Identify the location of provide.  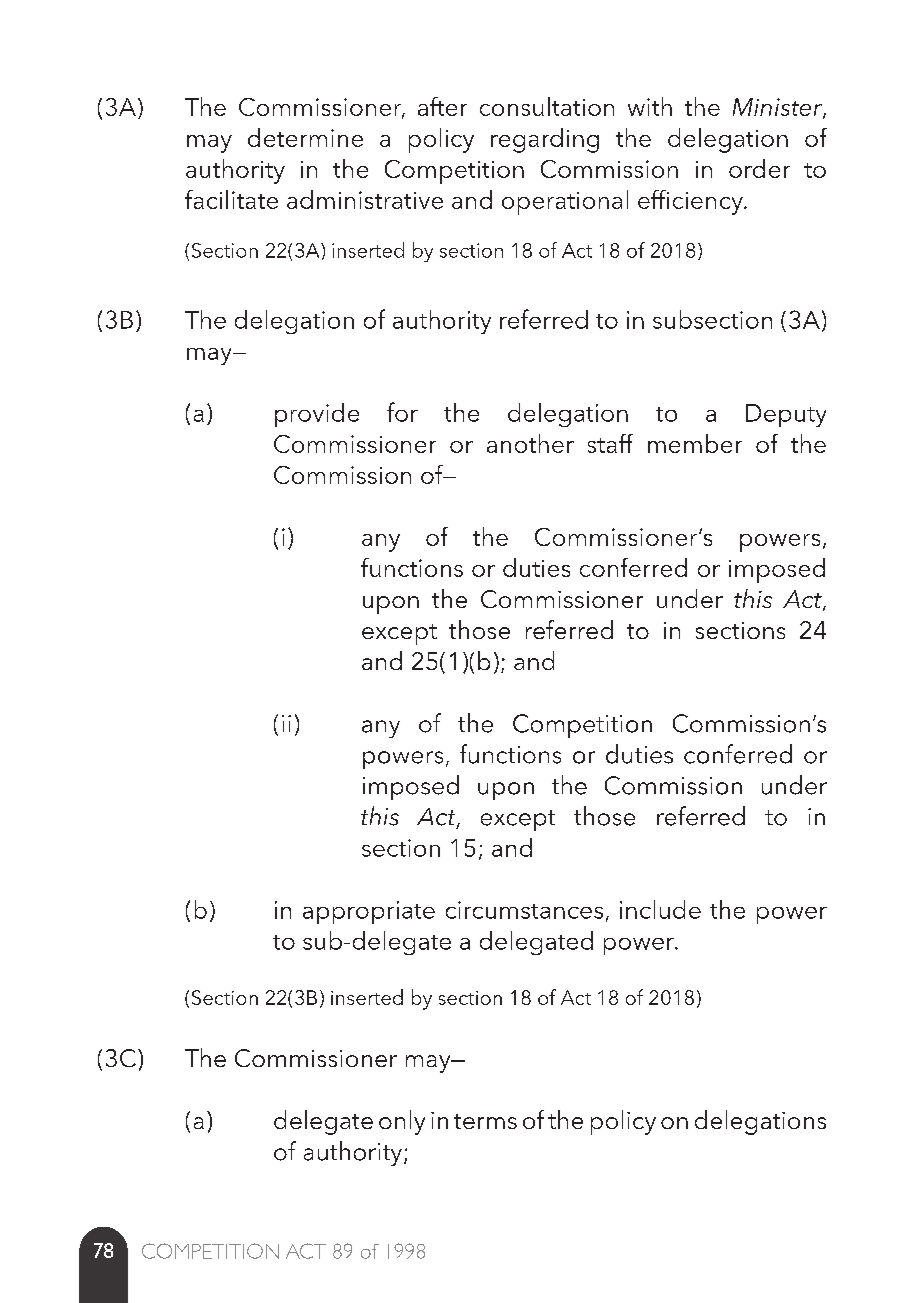
(317, 415).
